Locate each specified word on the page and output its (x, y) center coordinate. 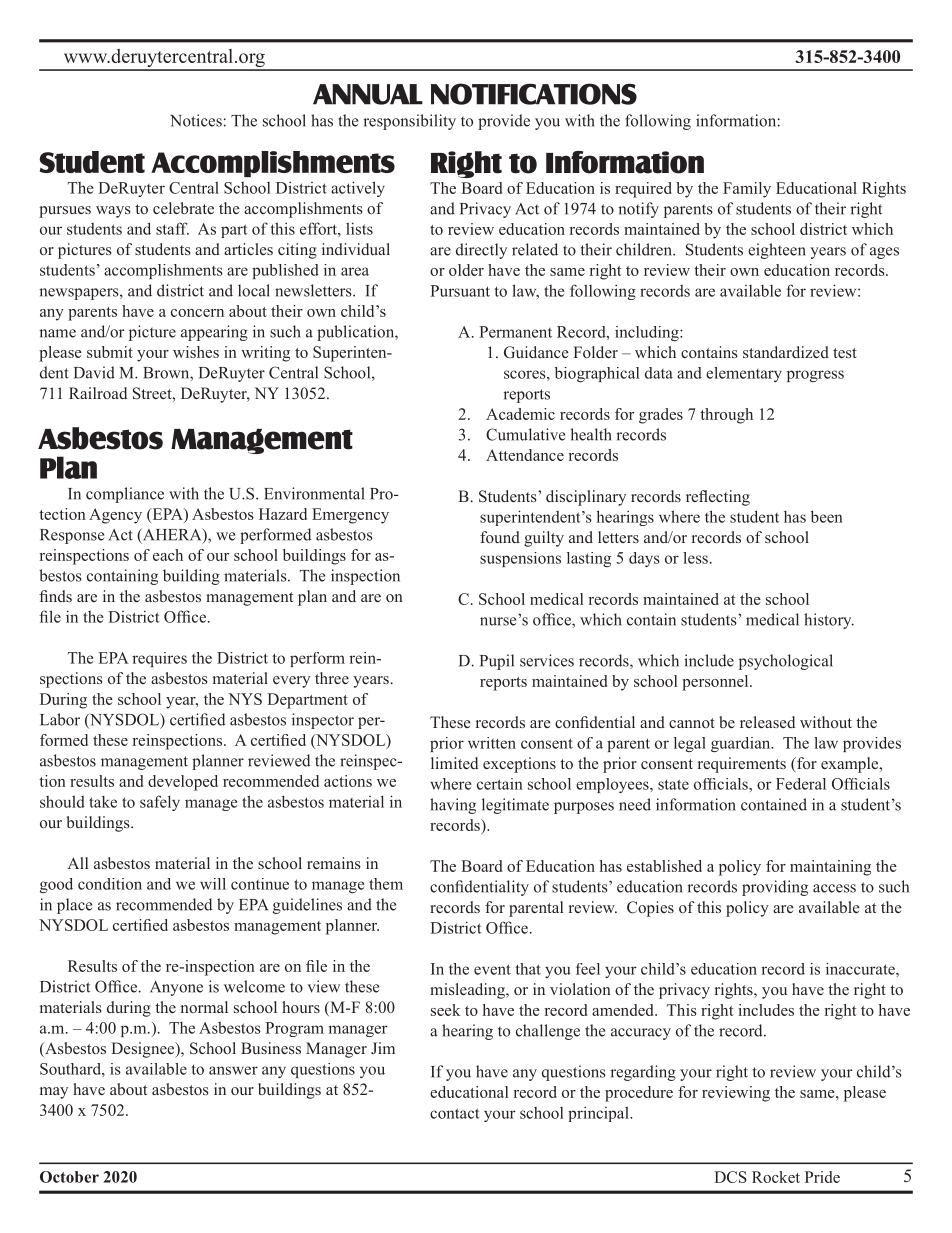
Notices (197, 120)
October (69, 1177)
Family (747, 190)
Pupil (497, 662)
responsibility (409, 122)
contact (455, 1113)
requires (159, 659)
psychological (786, 662)
